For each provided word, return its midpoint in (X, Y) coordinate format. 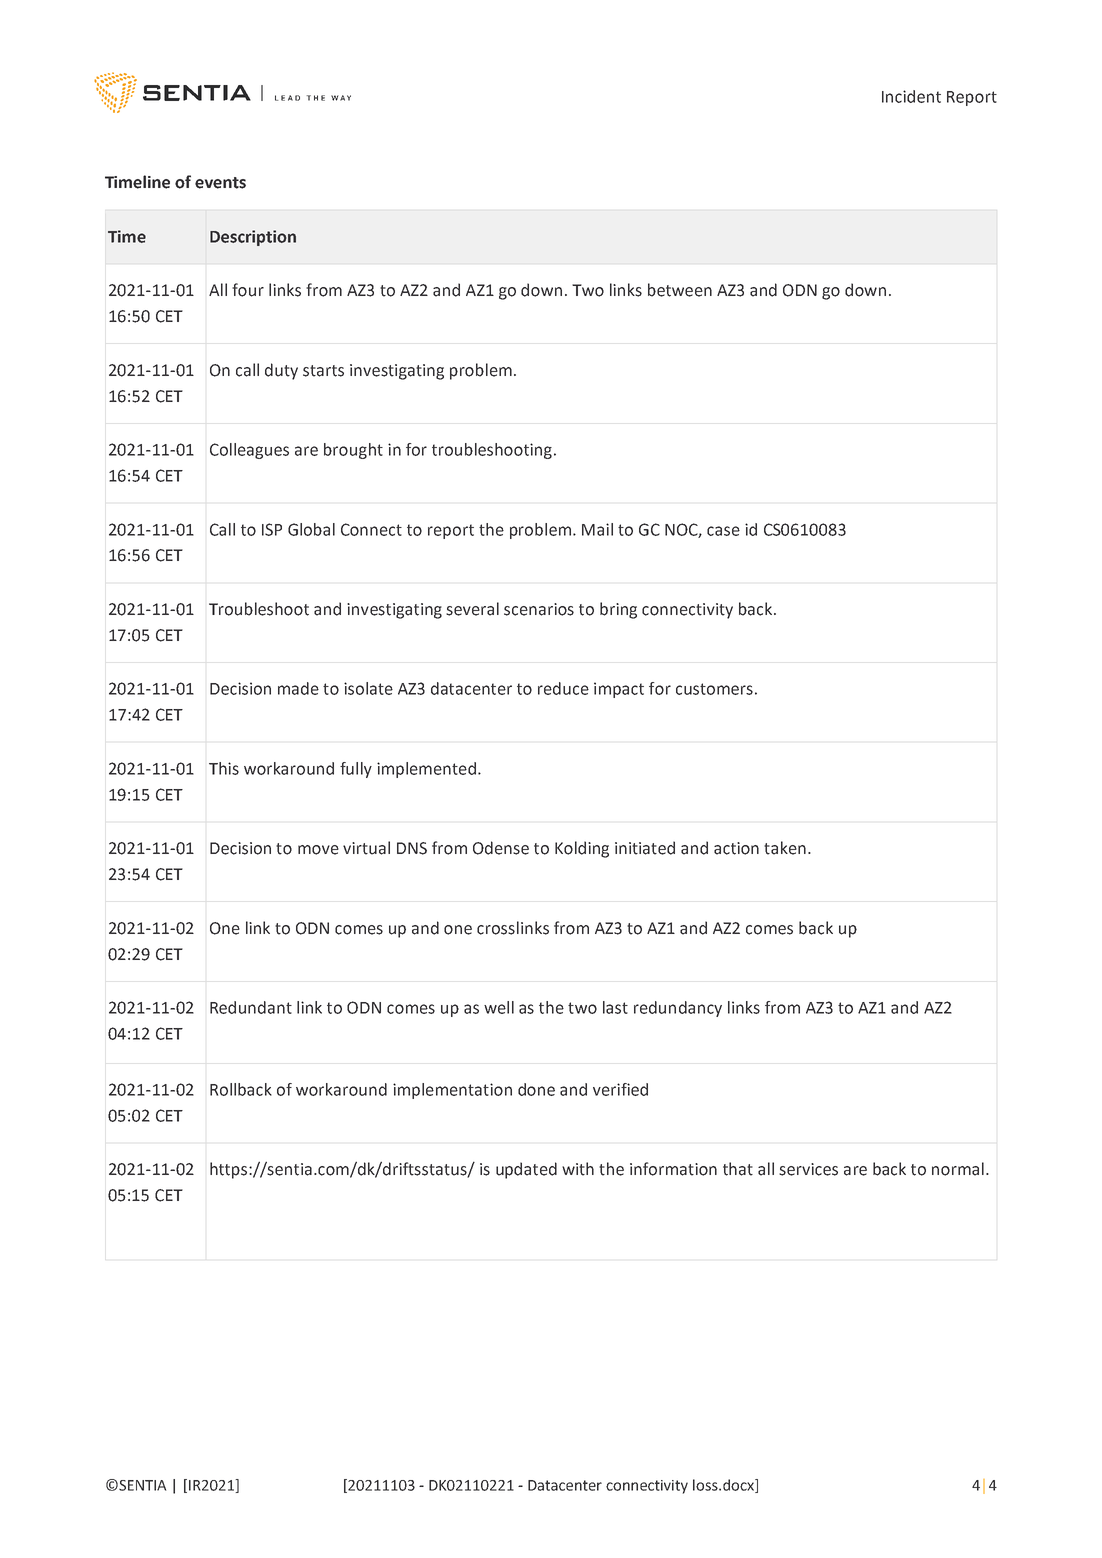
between (680, 290)
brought (353, 451)
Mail (597, 529)
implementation (452, 1091)
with (578, 1169)
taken (785, 848)
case (723, 531)
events (220, 183)
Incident (911, 96)
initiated (645, 848)
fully (356, 770)
